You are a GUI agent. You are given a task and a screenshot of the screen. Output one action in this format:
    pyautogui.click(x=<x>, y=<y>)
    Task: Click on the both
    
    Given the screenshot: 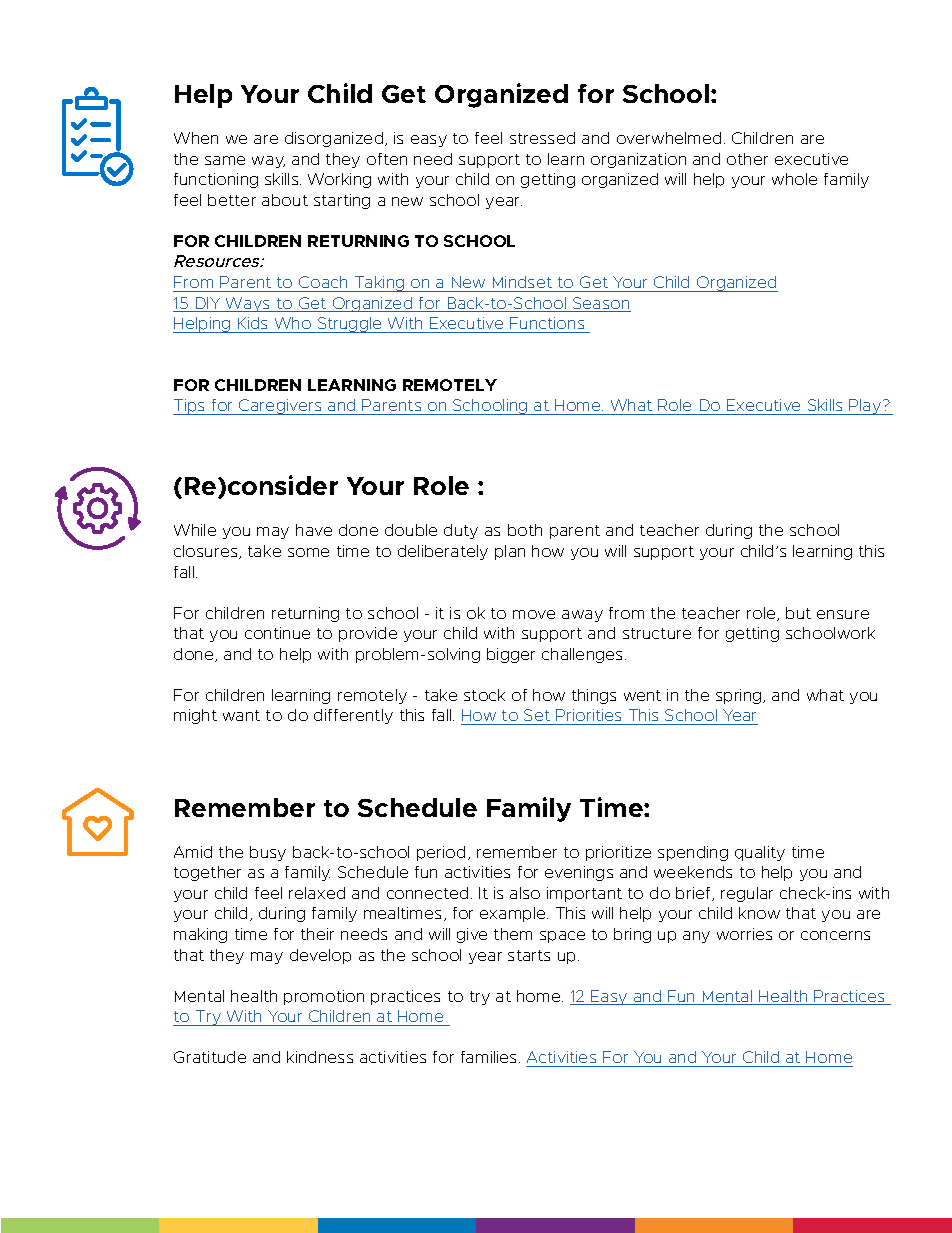 What is the action you would take?
    pyautogui.click(x=525, y=530)
